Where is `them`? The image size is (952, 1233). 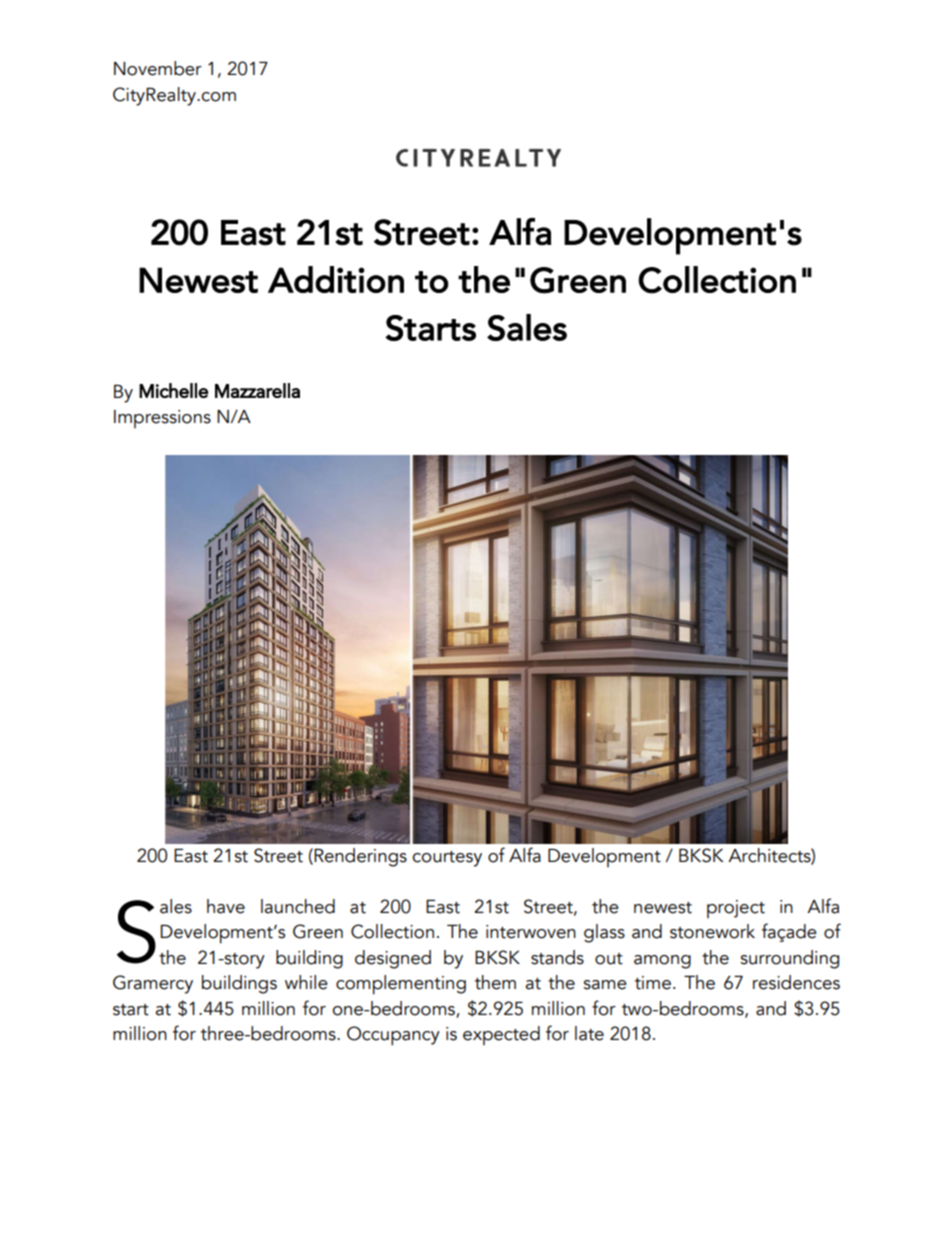
them is located at coordinates (495, 982).
